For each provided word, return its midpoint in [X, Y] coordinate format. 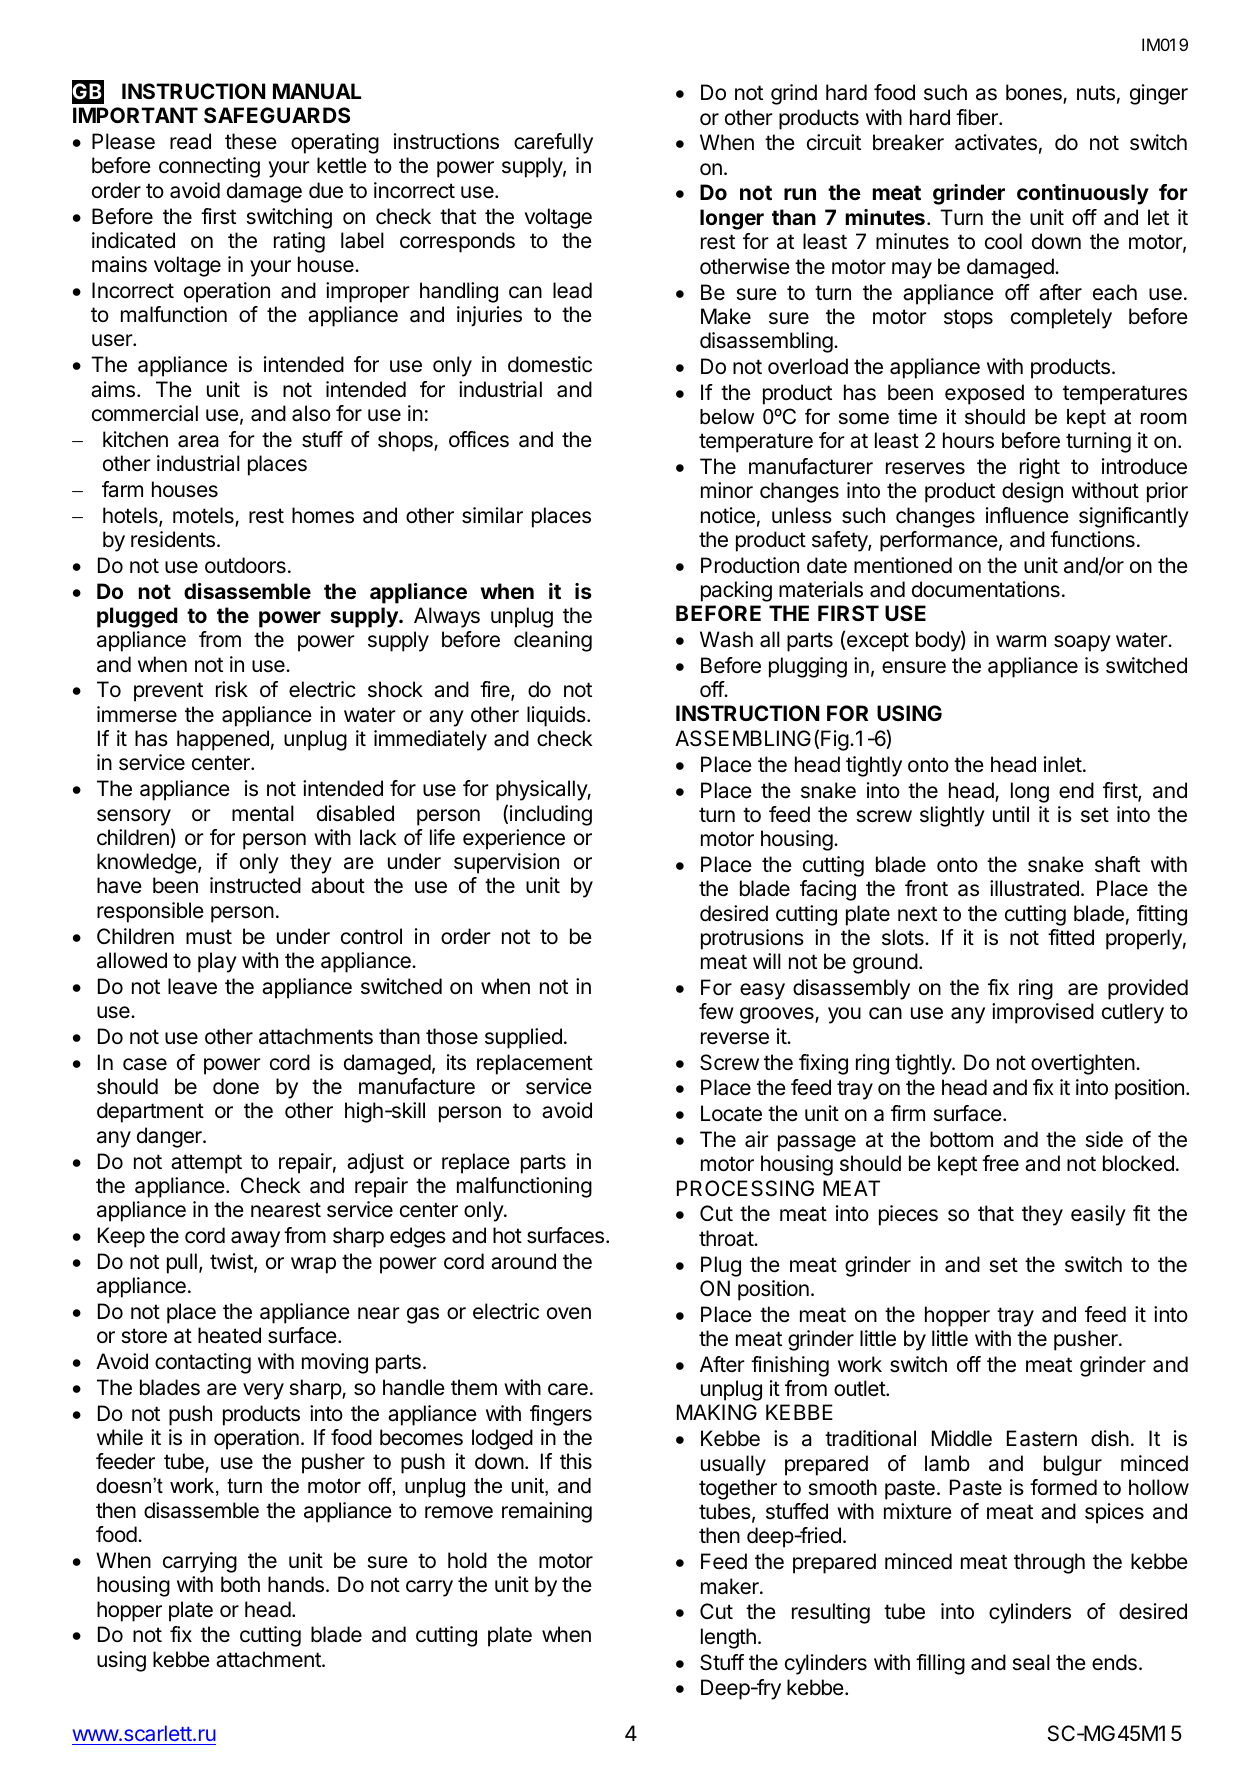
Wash [726, 639]
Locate [731, 1113]
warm [1021, 641]
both [240, 1584]
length [728, 1638]
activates [996, 142]
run [800, 194]
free [1000, 1163]
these [251, 141]
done [236, 1086]
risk [232, 689]
